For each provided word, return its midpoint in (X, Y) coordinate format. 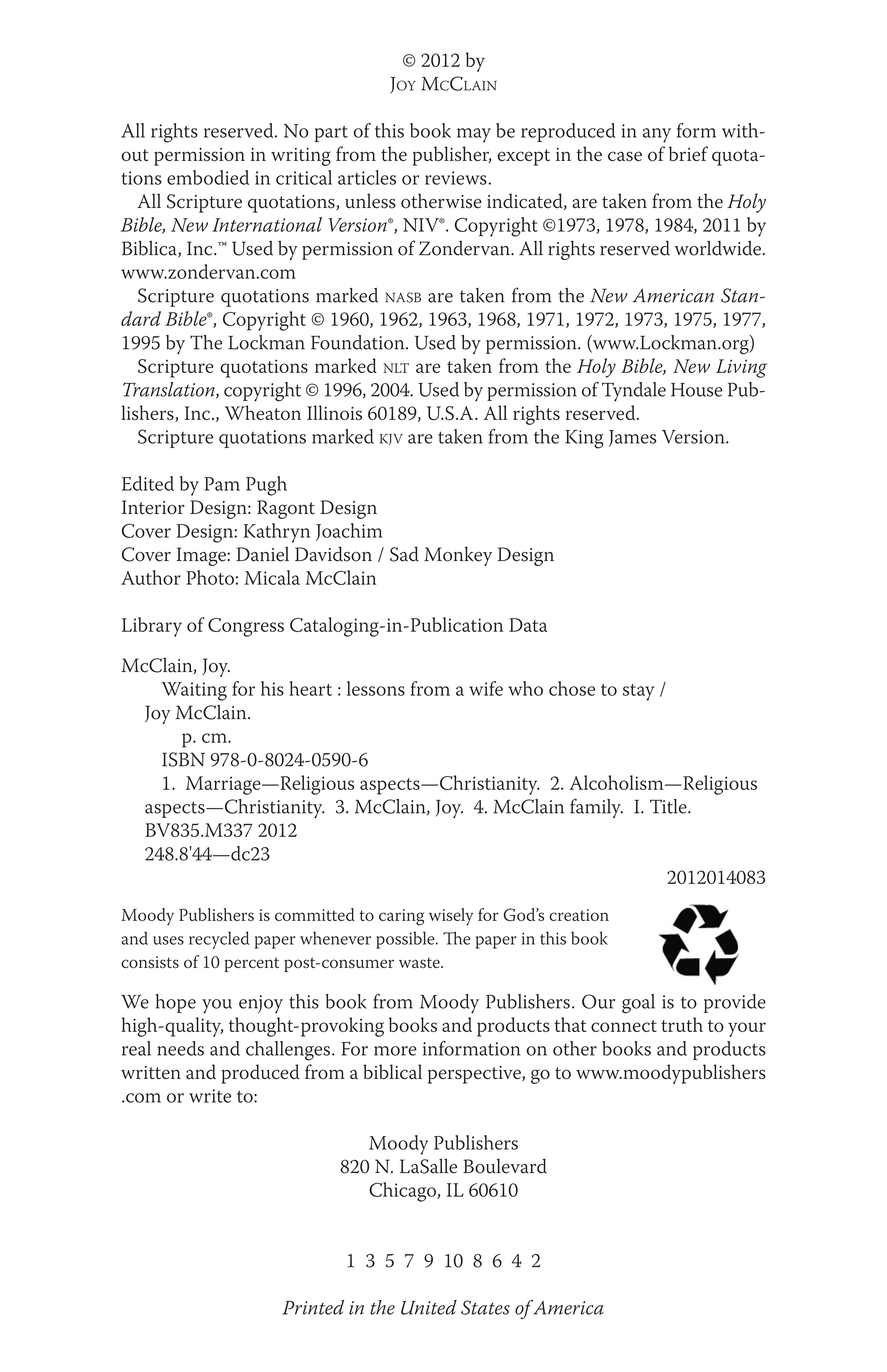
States (485, 1307)
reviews (457, 178)
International (267, 224)
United (429, 1307)
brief (688, 153)
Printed (313, 1307)
